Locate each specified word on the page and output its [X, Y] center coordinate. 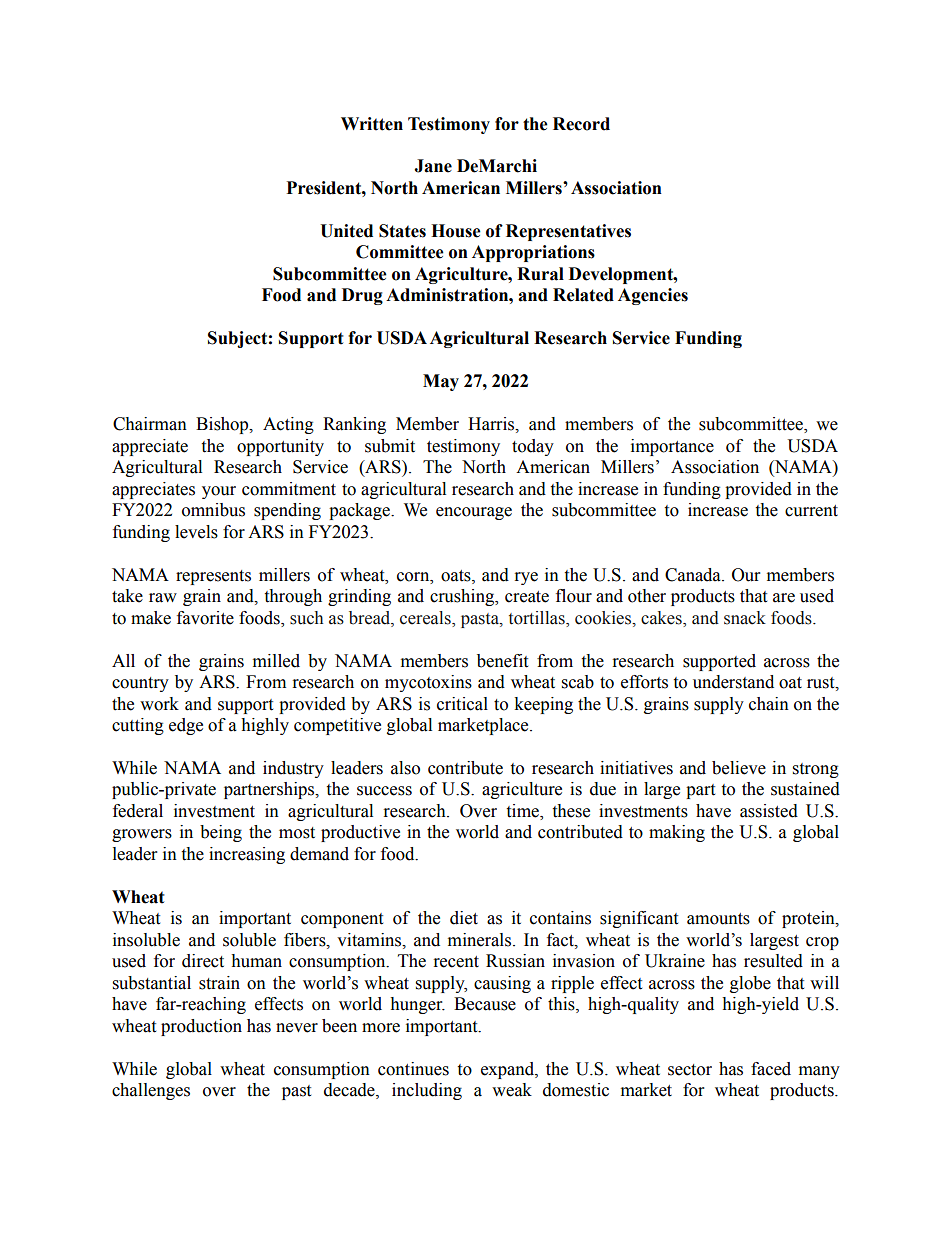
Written [372, 124]
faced [771, 1069]
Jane [433, 166]
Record [581, 124]
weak [512, 1090]
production [201, 1027]
